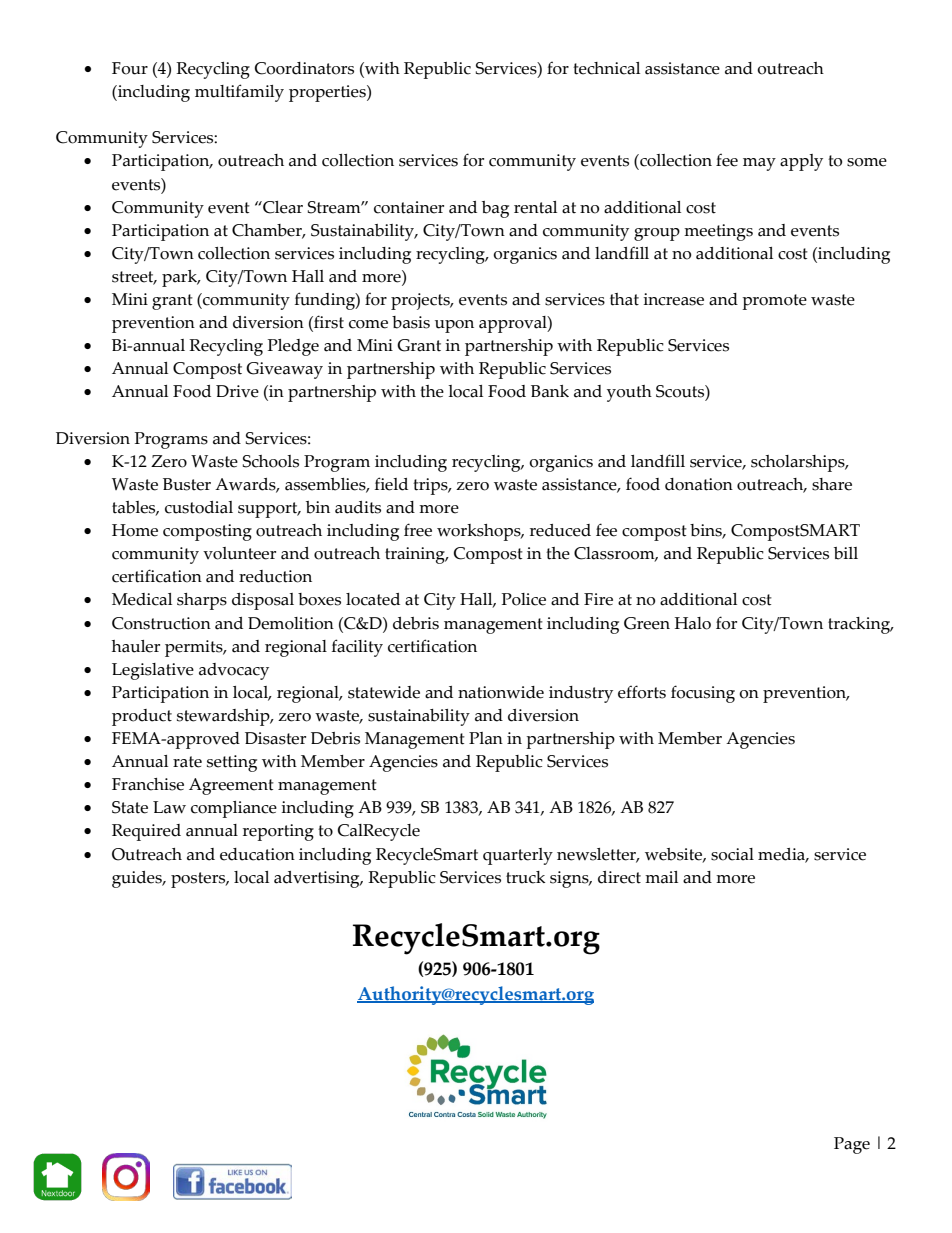  What do you see at coordinates (801, 162) in the image?
I see `apply` at bounding box center [801, 162].
